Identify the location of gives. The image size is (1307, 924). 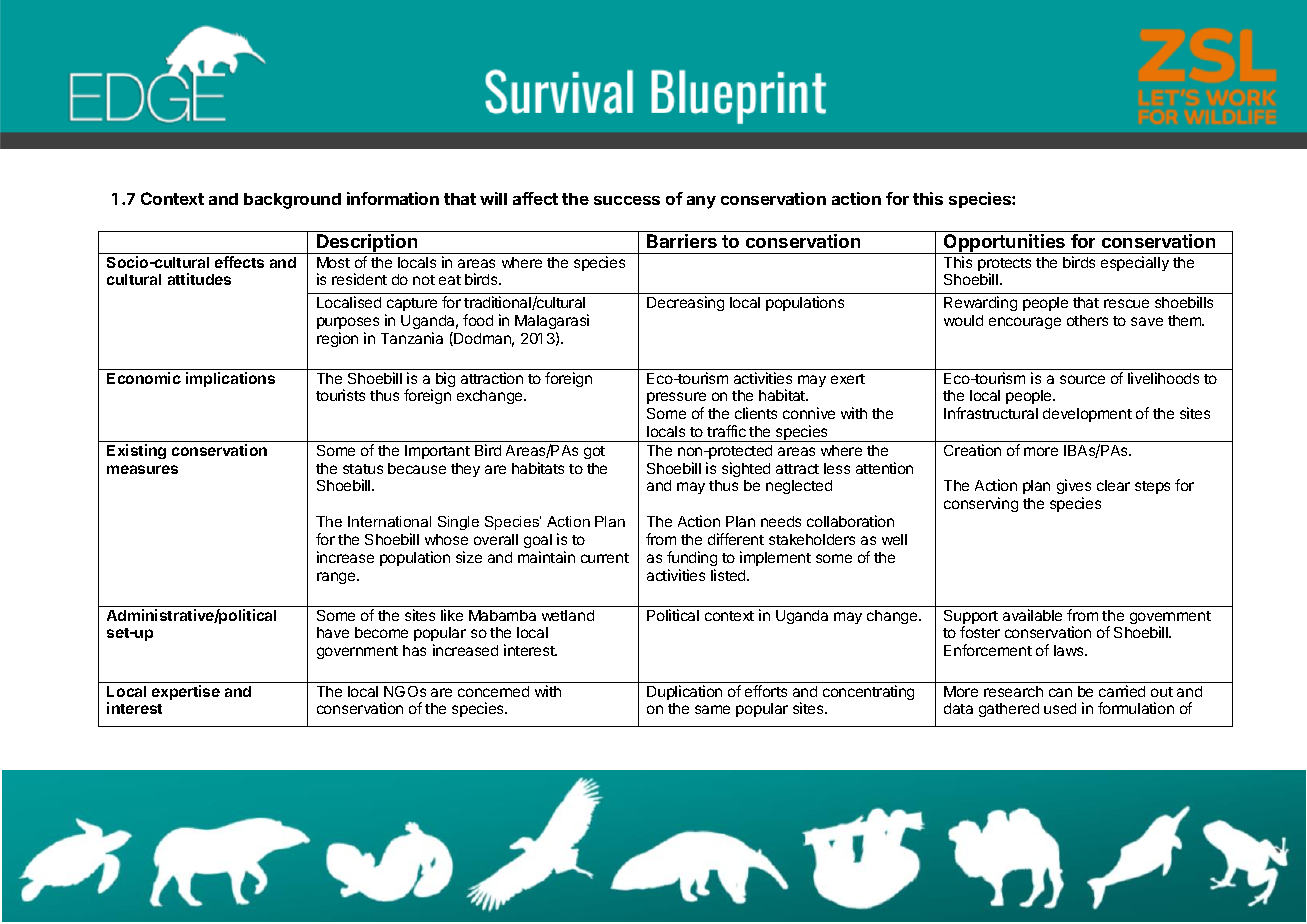
(1074, 488).
